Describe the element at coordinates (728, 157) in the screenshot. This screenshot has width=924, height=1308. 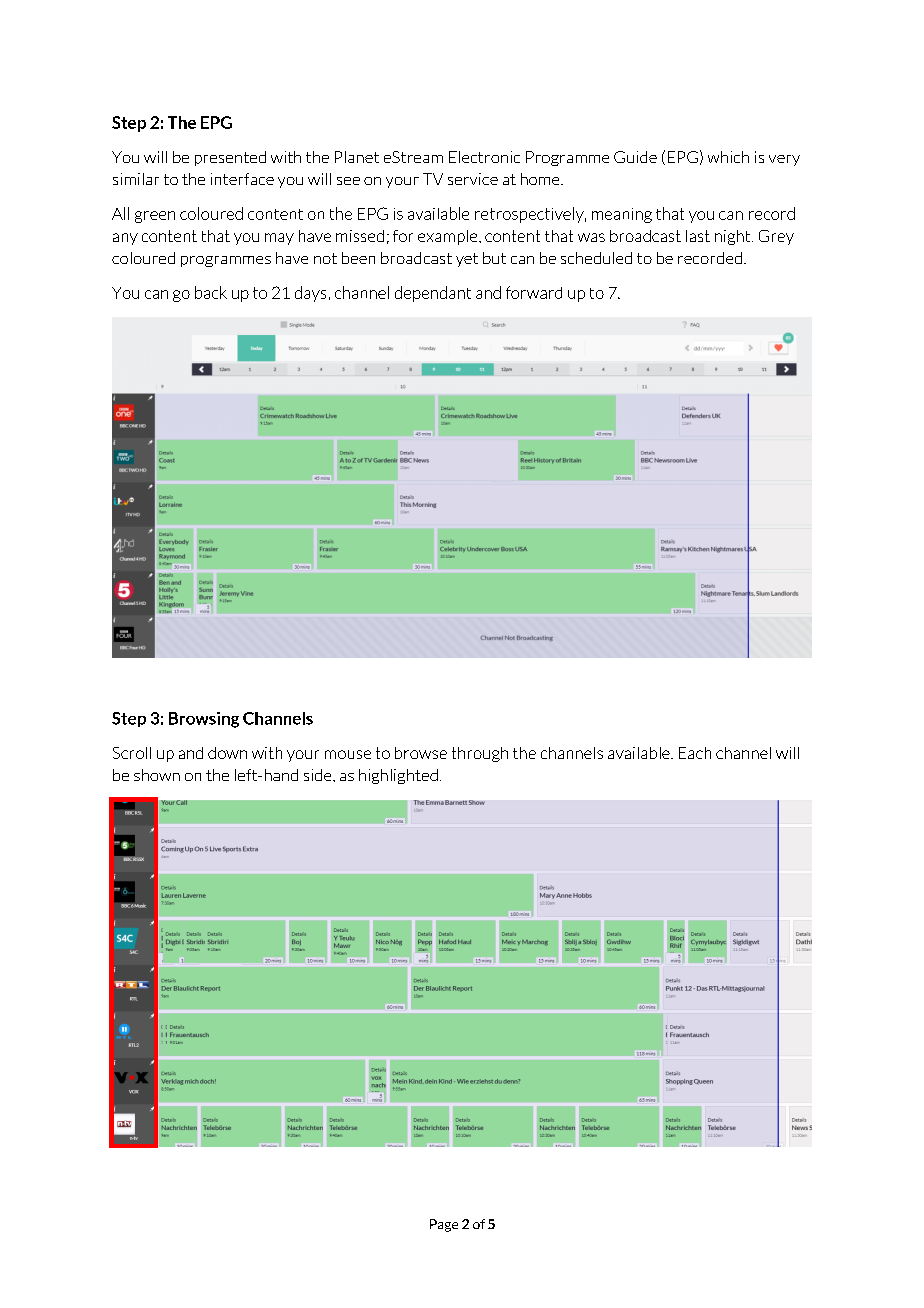
I see `which` at that location.
